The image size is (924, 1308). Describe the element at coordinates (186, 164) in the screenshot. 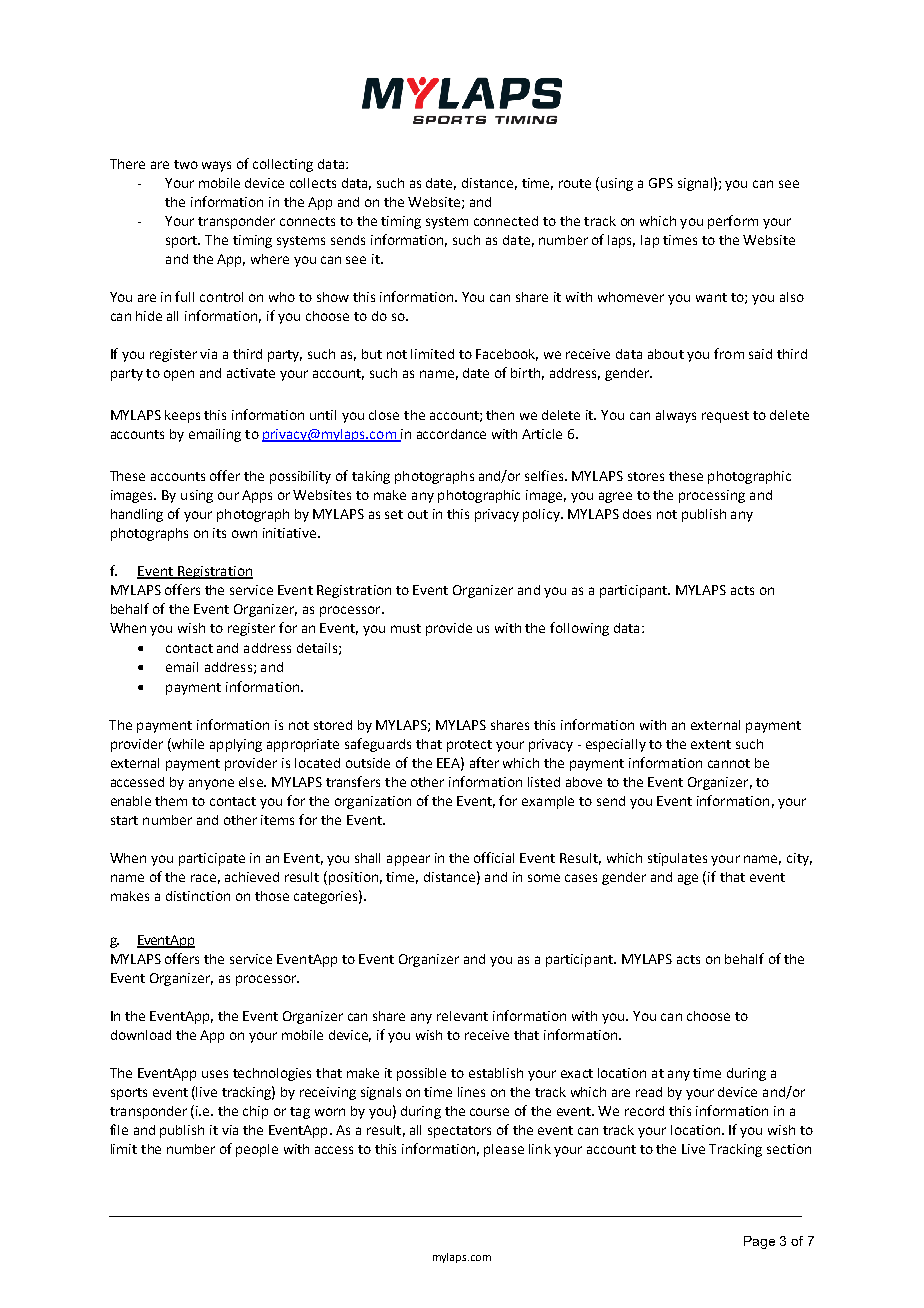

I see `two` at that location.
